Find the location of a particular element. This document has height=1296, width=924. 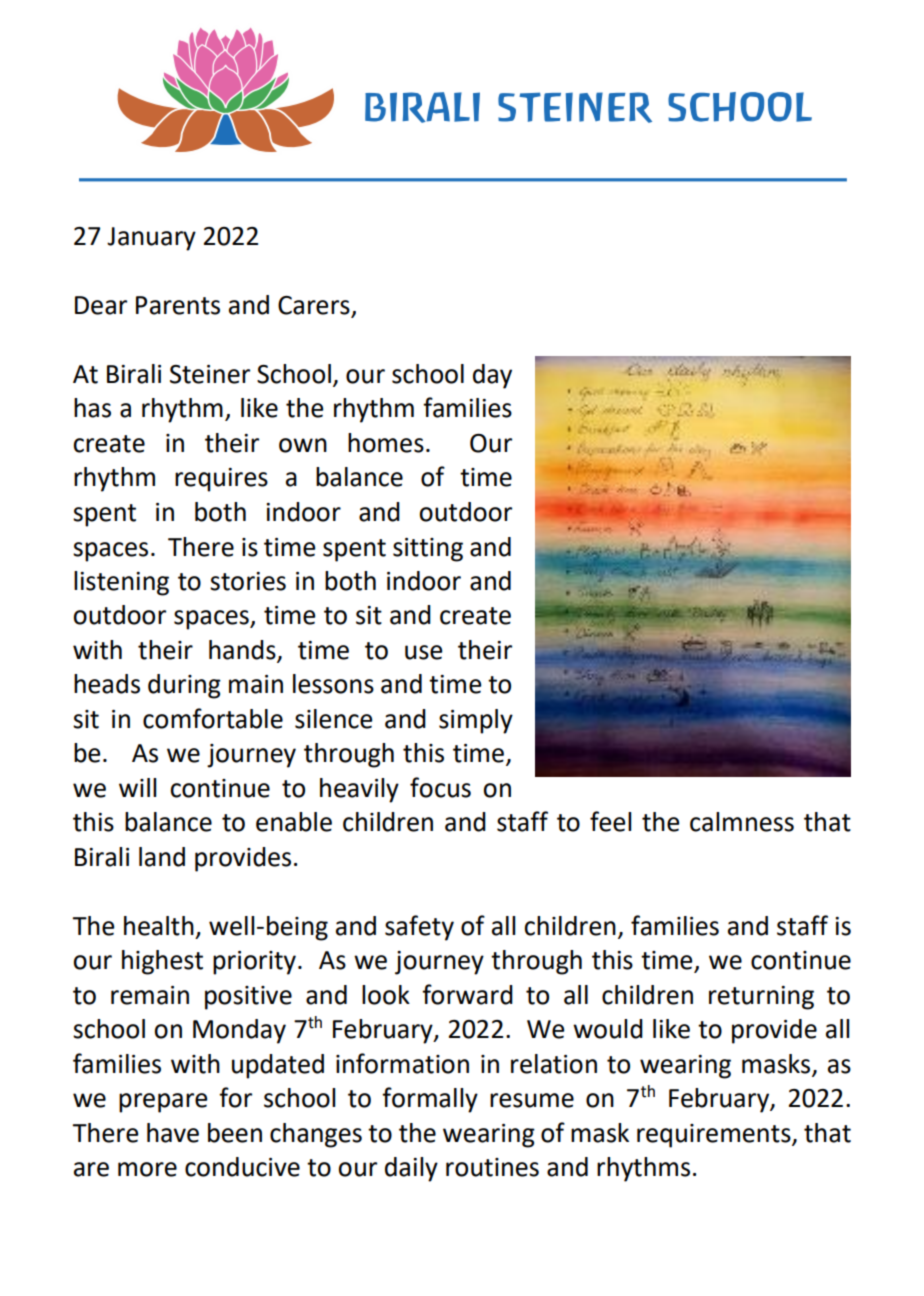

use is located at coordinates (424, 652).
